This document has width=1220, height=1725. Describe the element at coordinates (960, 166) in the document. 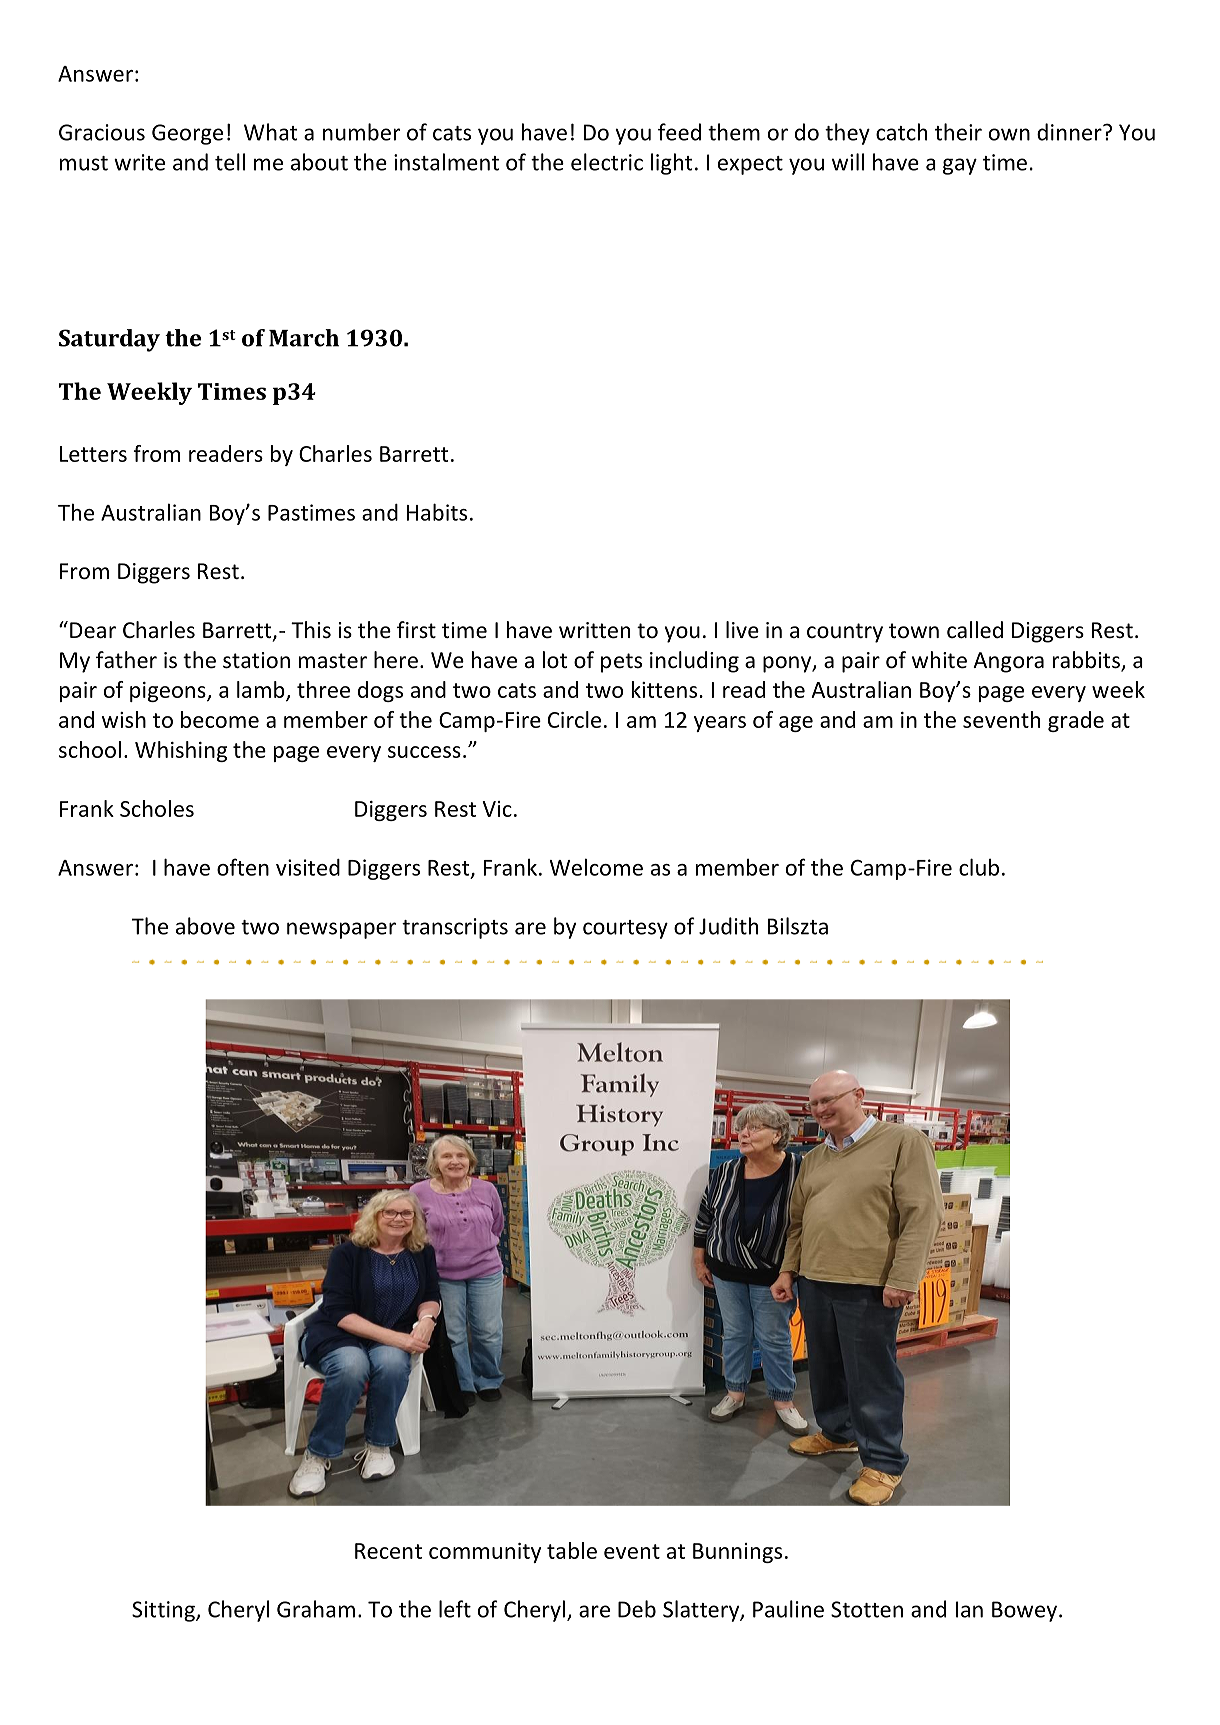

I see `gay` at that location.
